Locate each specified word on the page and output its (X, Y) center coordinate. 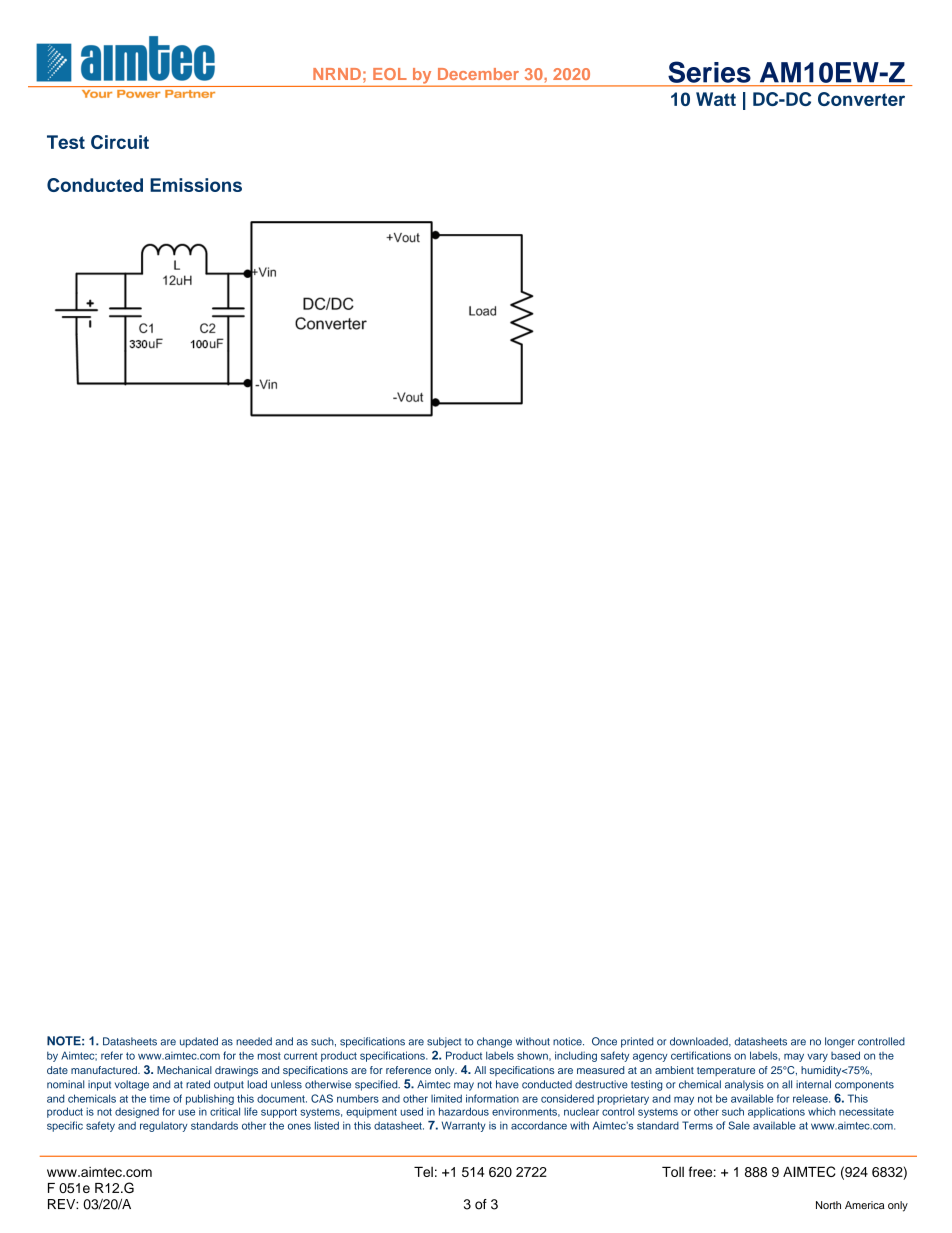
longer (840, 1042)
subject (444, 1042)
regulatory (164, 1126)
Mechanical (184, 1070)
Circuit (120, 142)
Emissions (196, 185)
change (494, 1042)
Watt (716, 99)
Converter (861, 99)
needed (254, 1041)
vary (817, 1057)
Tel (423, 1171)
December (478, 74)
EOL (390, 74)
